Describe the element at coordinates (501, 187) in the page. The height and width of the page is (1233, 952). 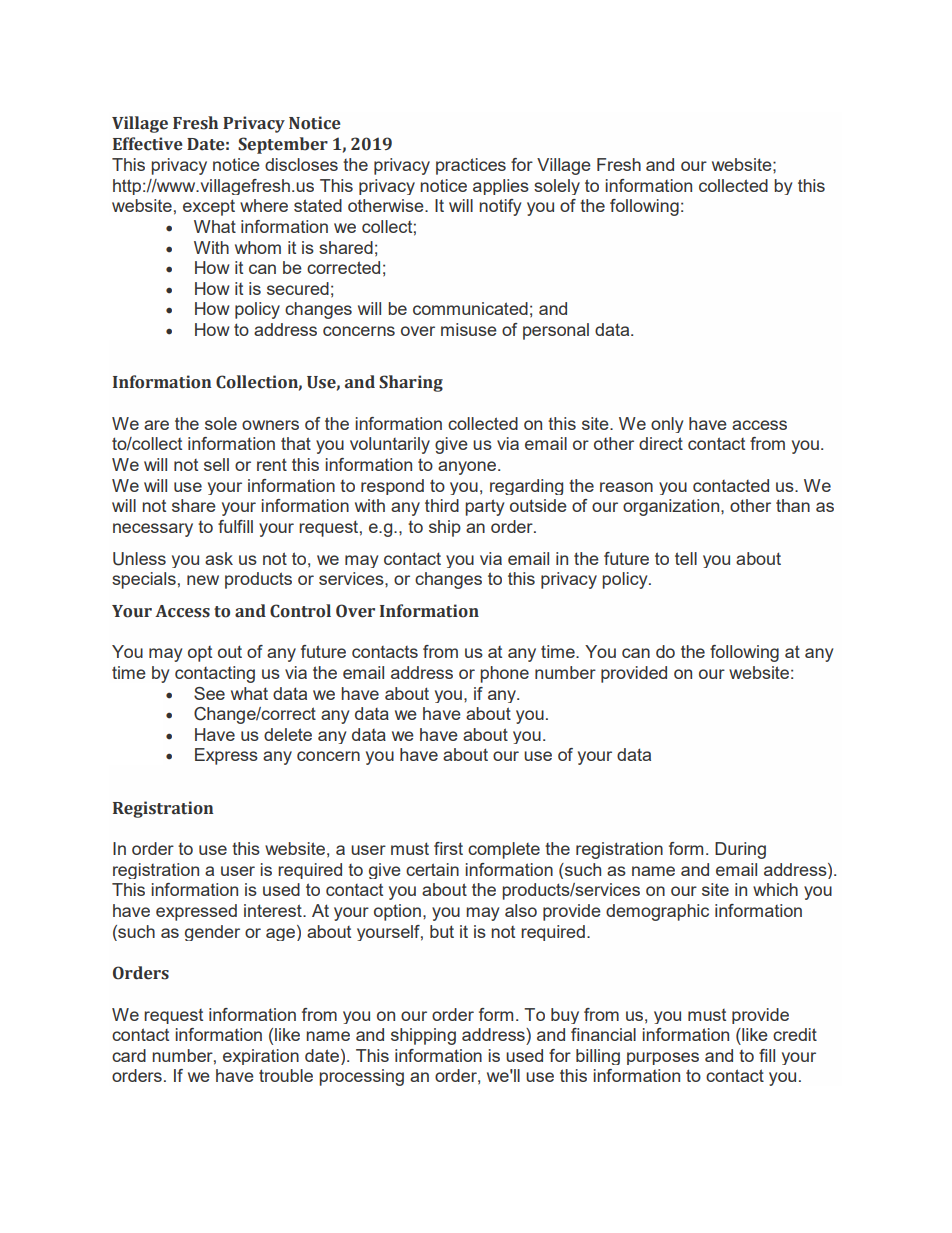
I see `applies` at that location.
